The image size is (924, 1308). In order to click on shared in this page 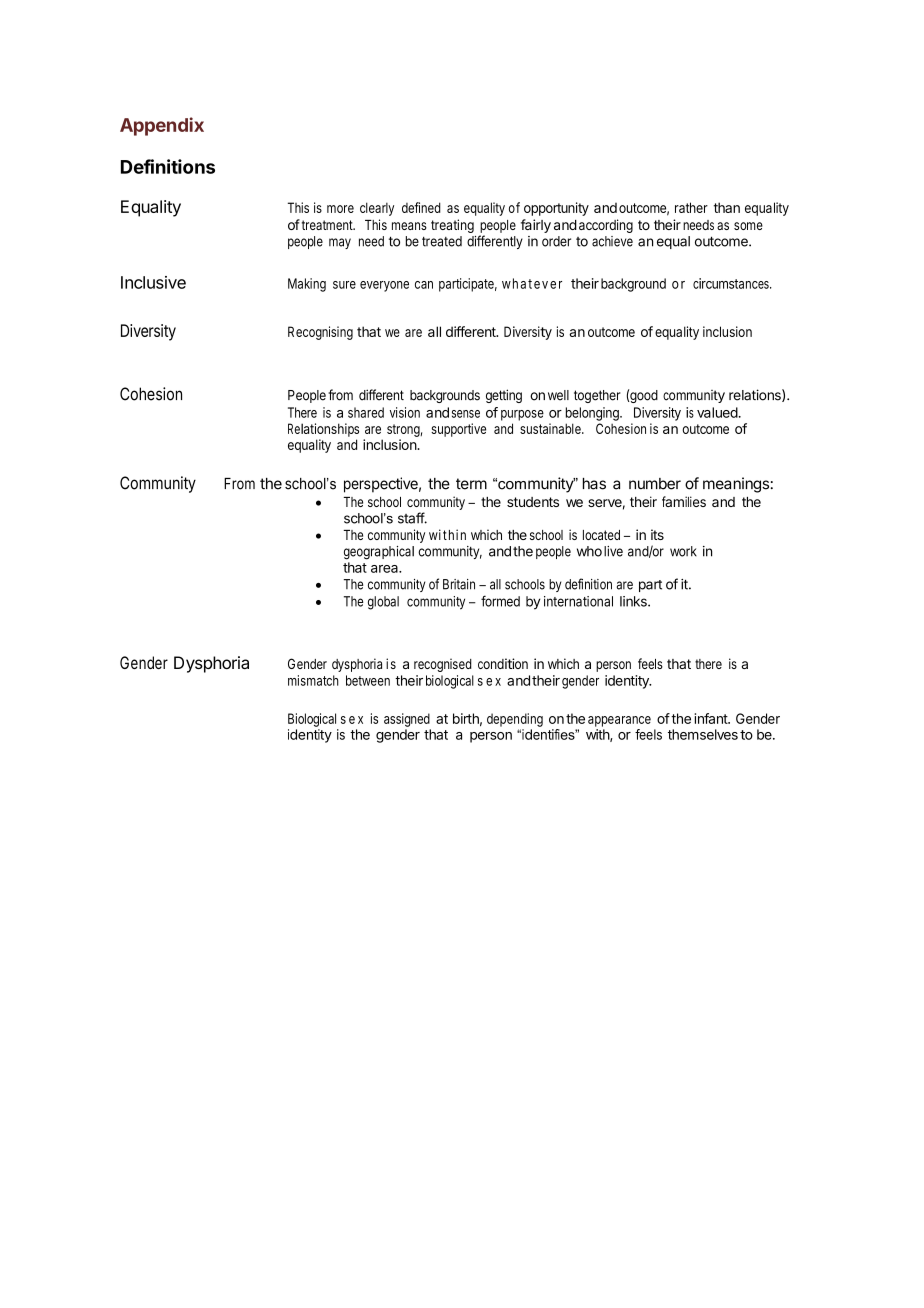, I will do `click(366, 412)`.
